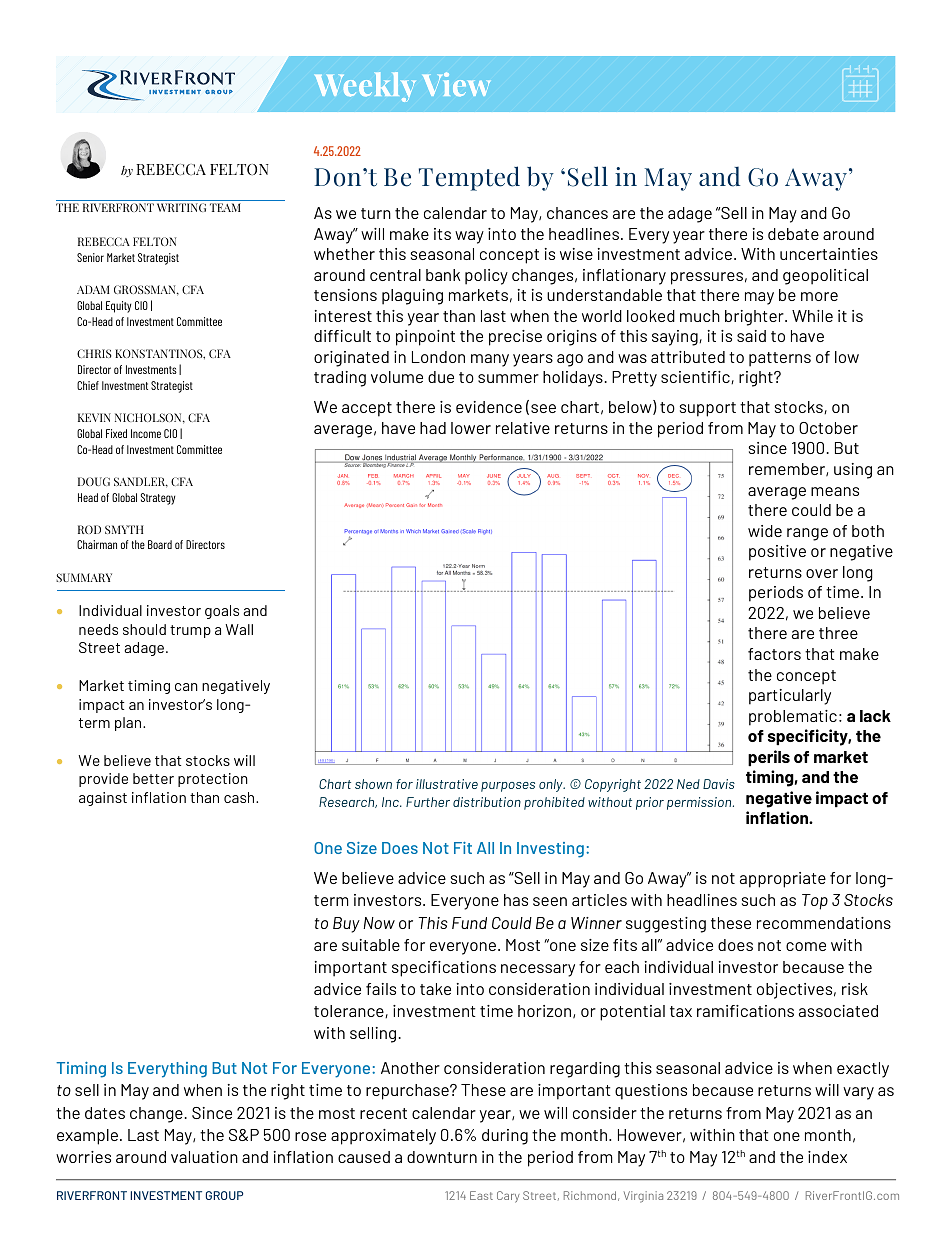 This document has height=1233, width=952. Describe the element at coordinates (181, 207) in the document. I see `WRITING` at that location.
